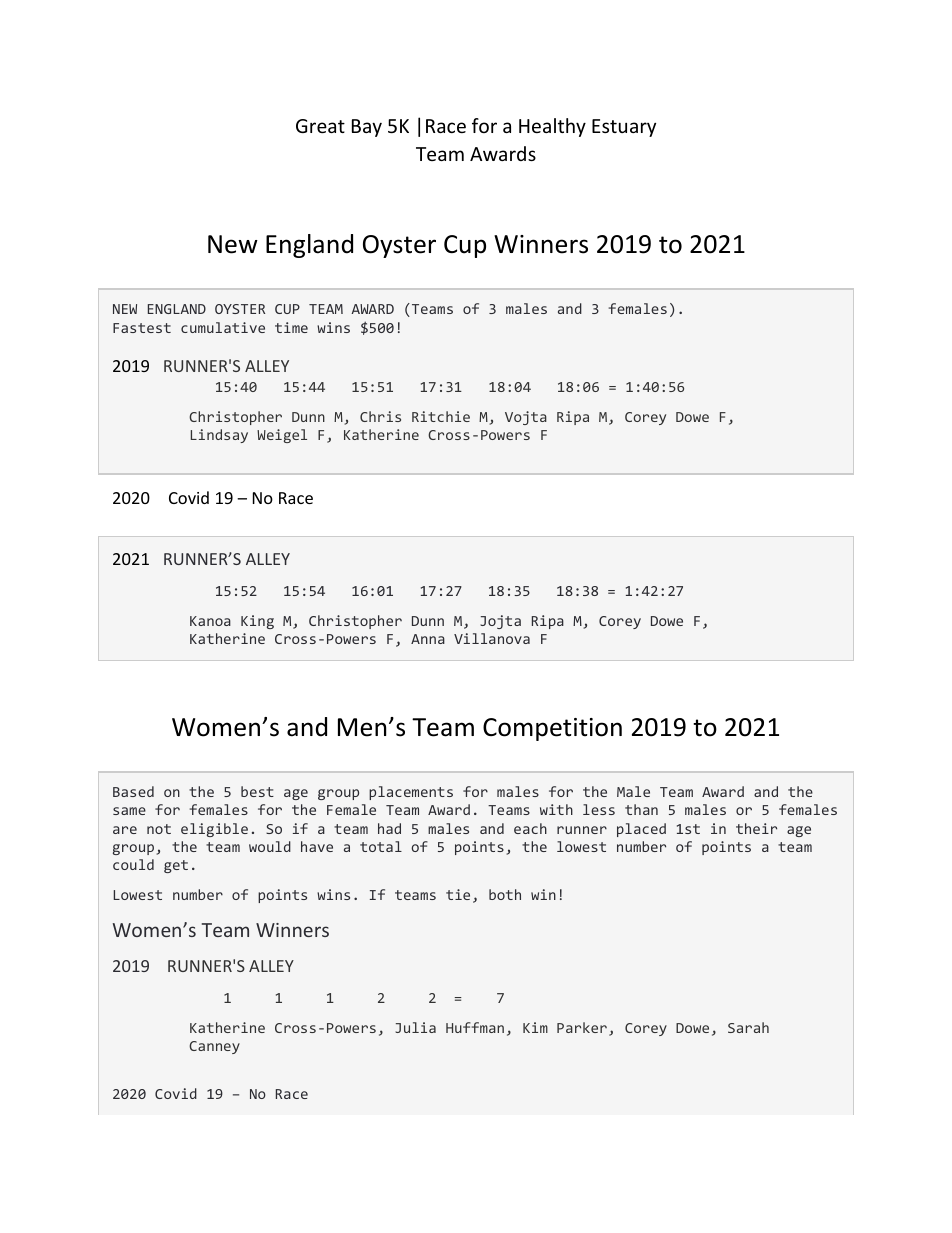 Image resolution: width=952 pixels, height=1233 pixels. Describe the element at coordinates (624, 128) in the screenshot. I see `Estuary` at that location.
